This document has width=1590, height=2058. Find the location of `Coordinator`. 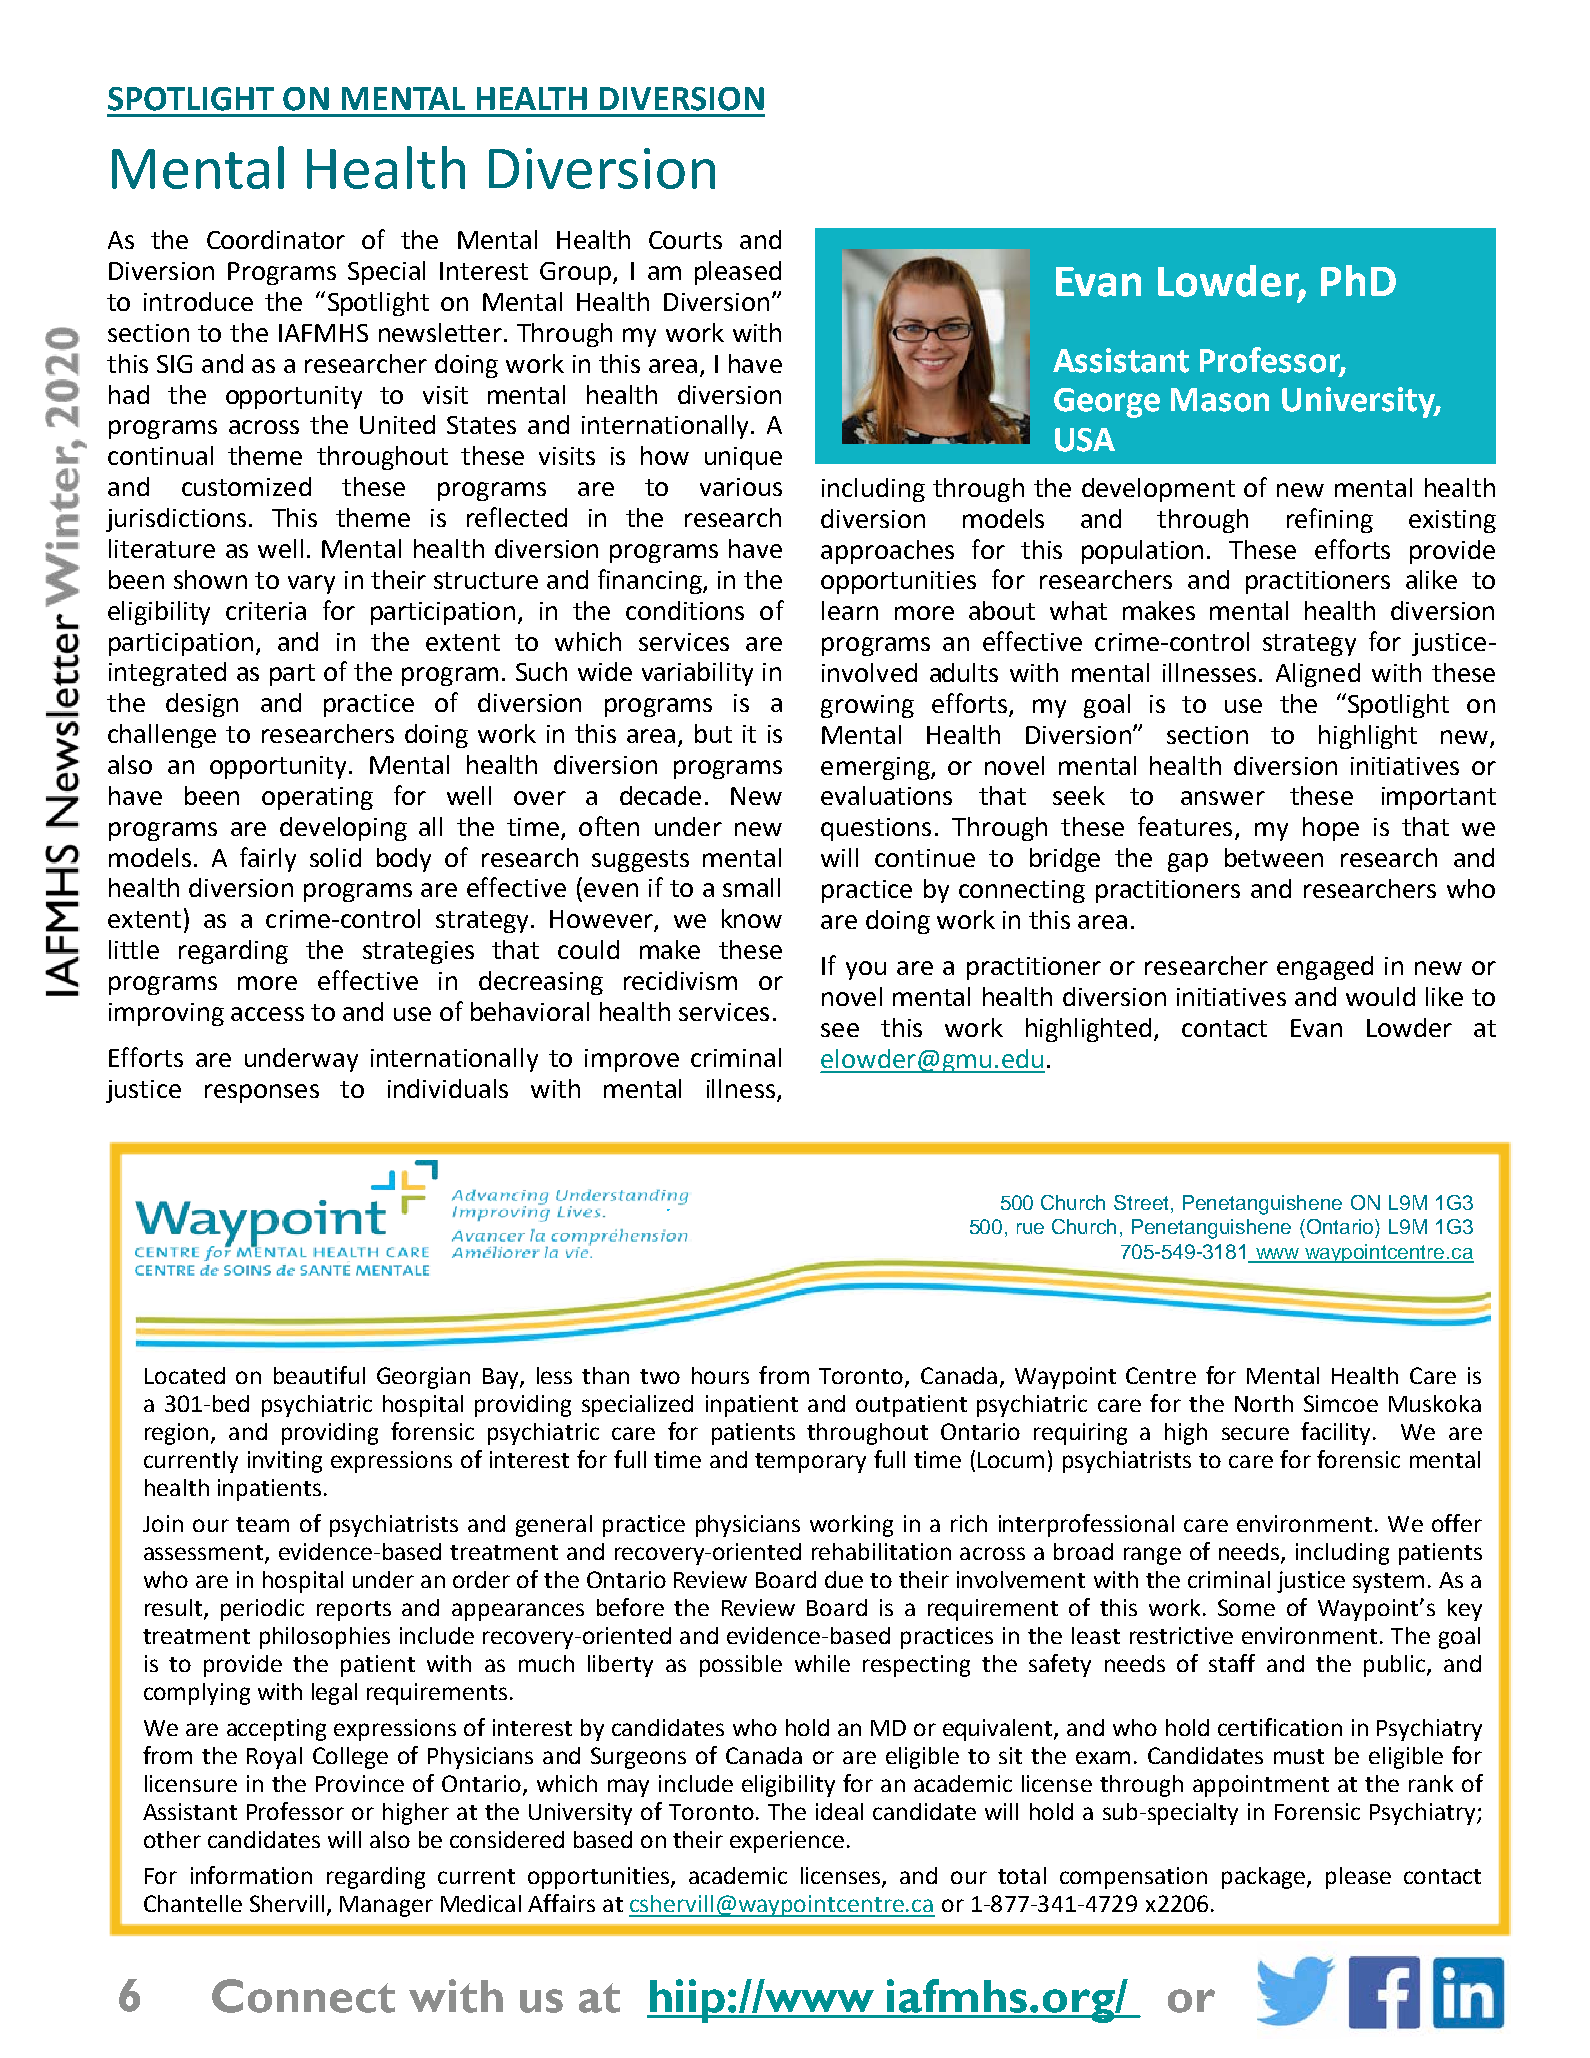

Coordinator is located at coordinates (276, 239).
